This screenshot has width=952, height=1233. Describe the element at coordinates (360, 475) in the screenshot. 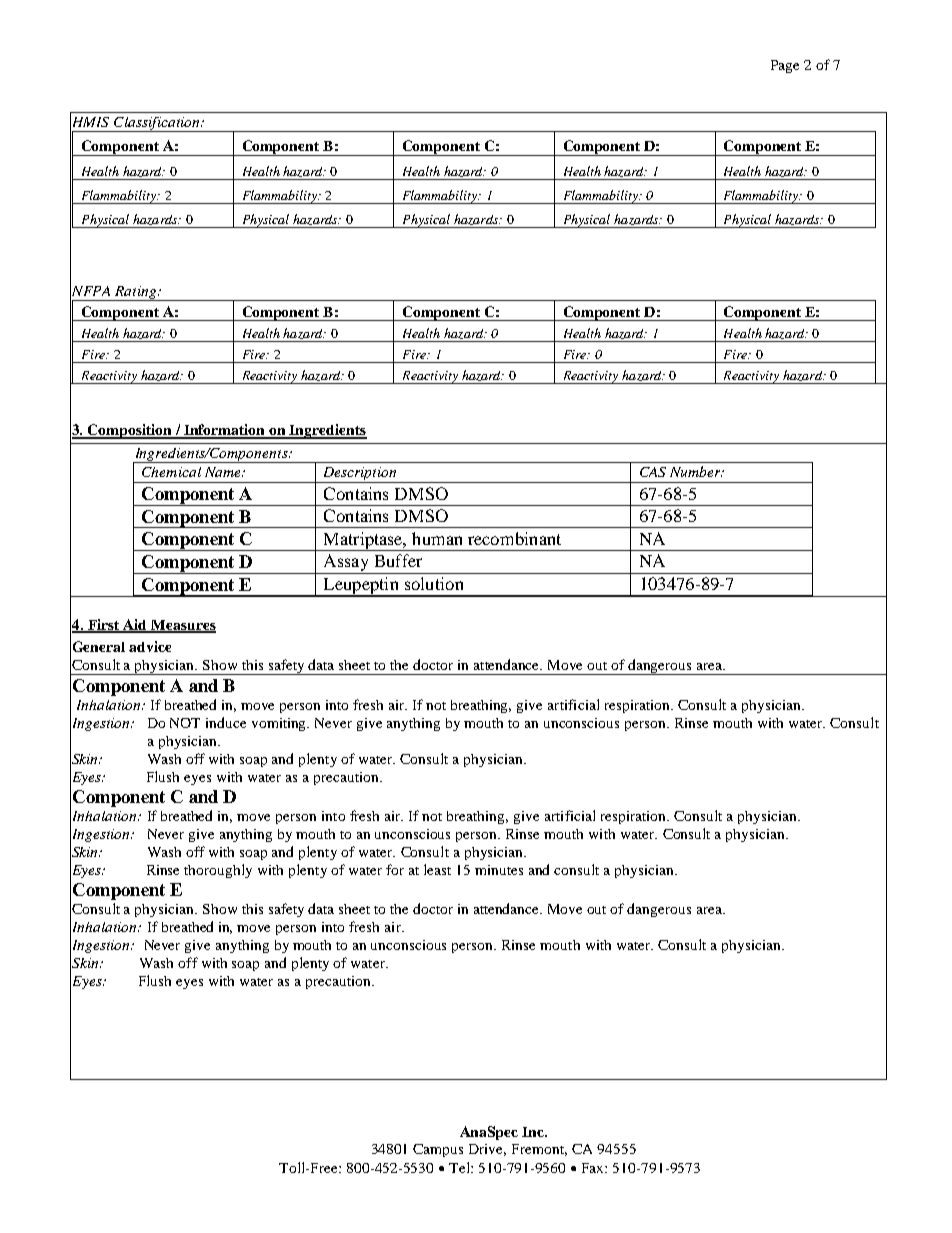

I see `Description` at that location.
